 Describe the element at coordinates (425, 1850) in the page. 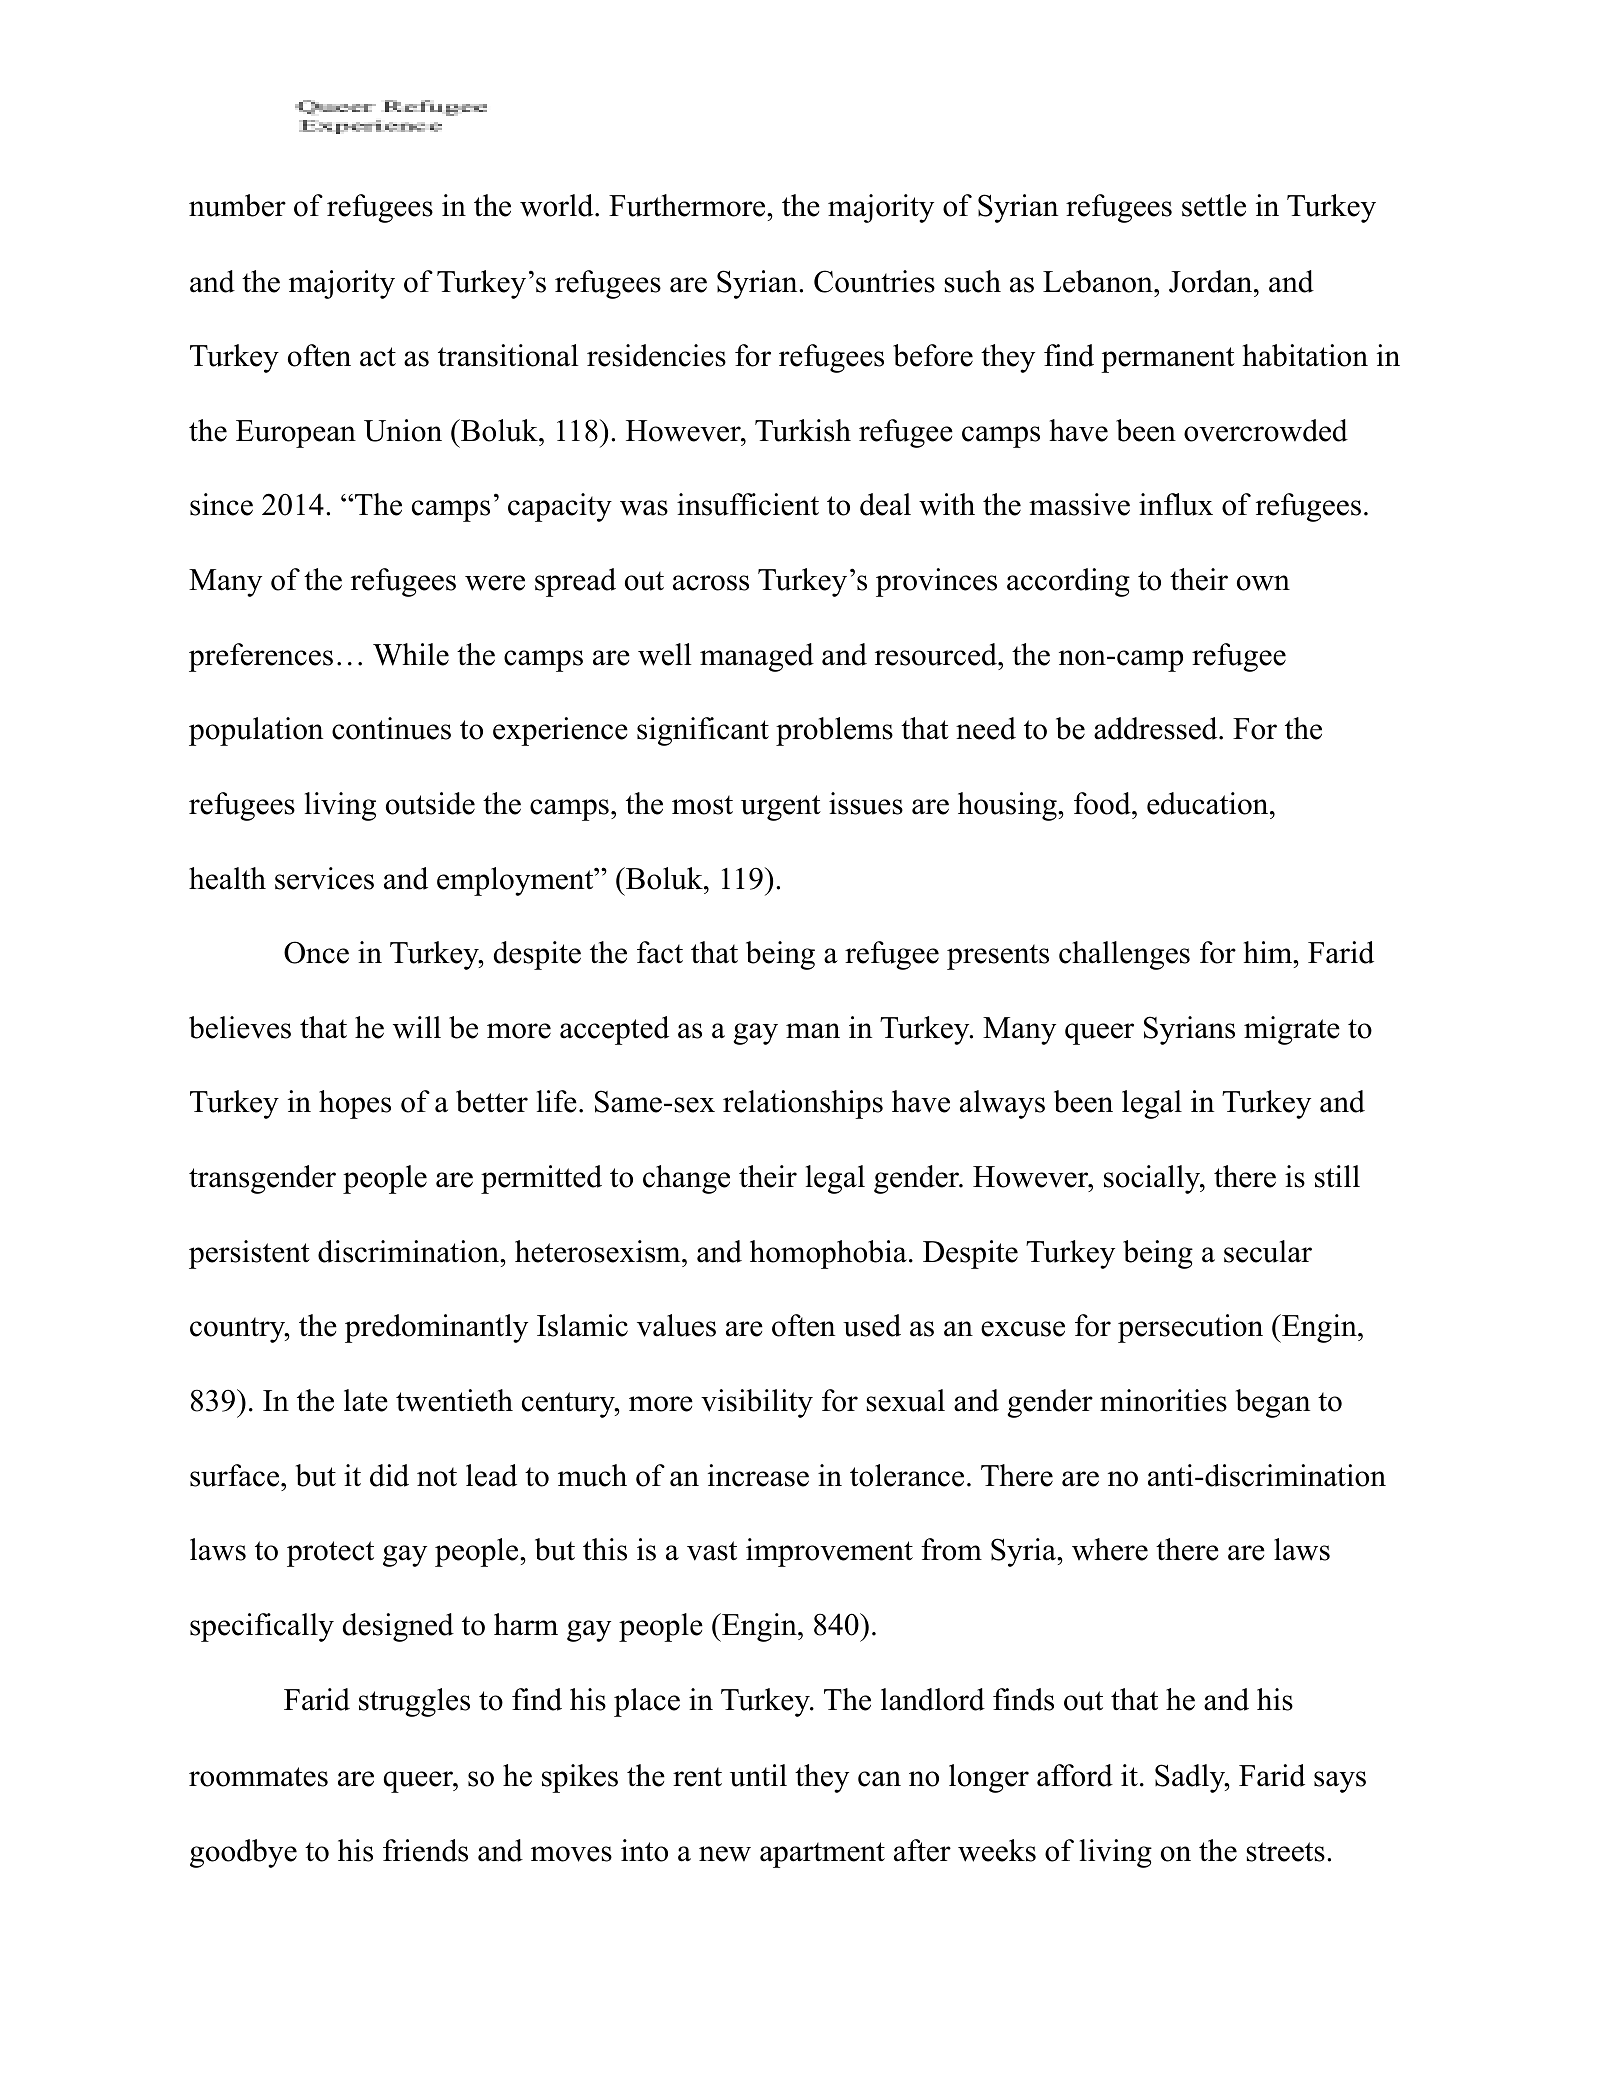

I see `friends` at that location.
